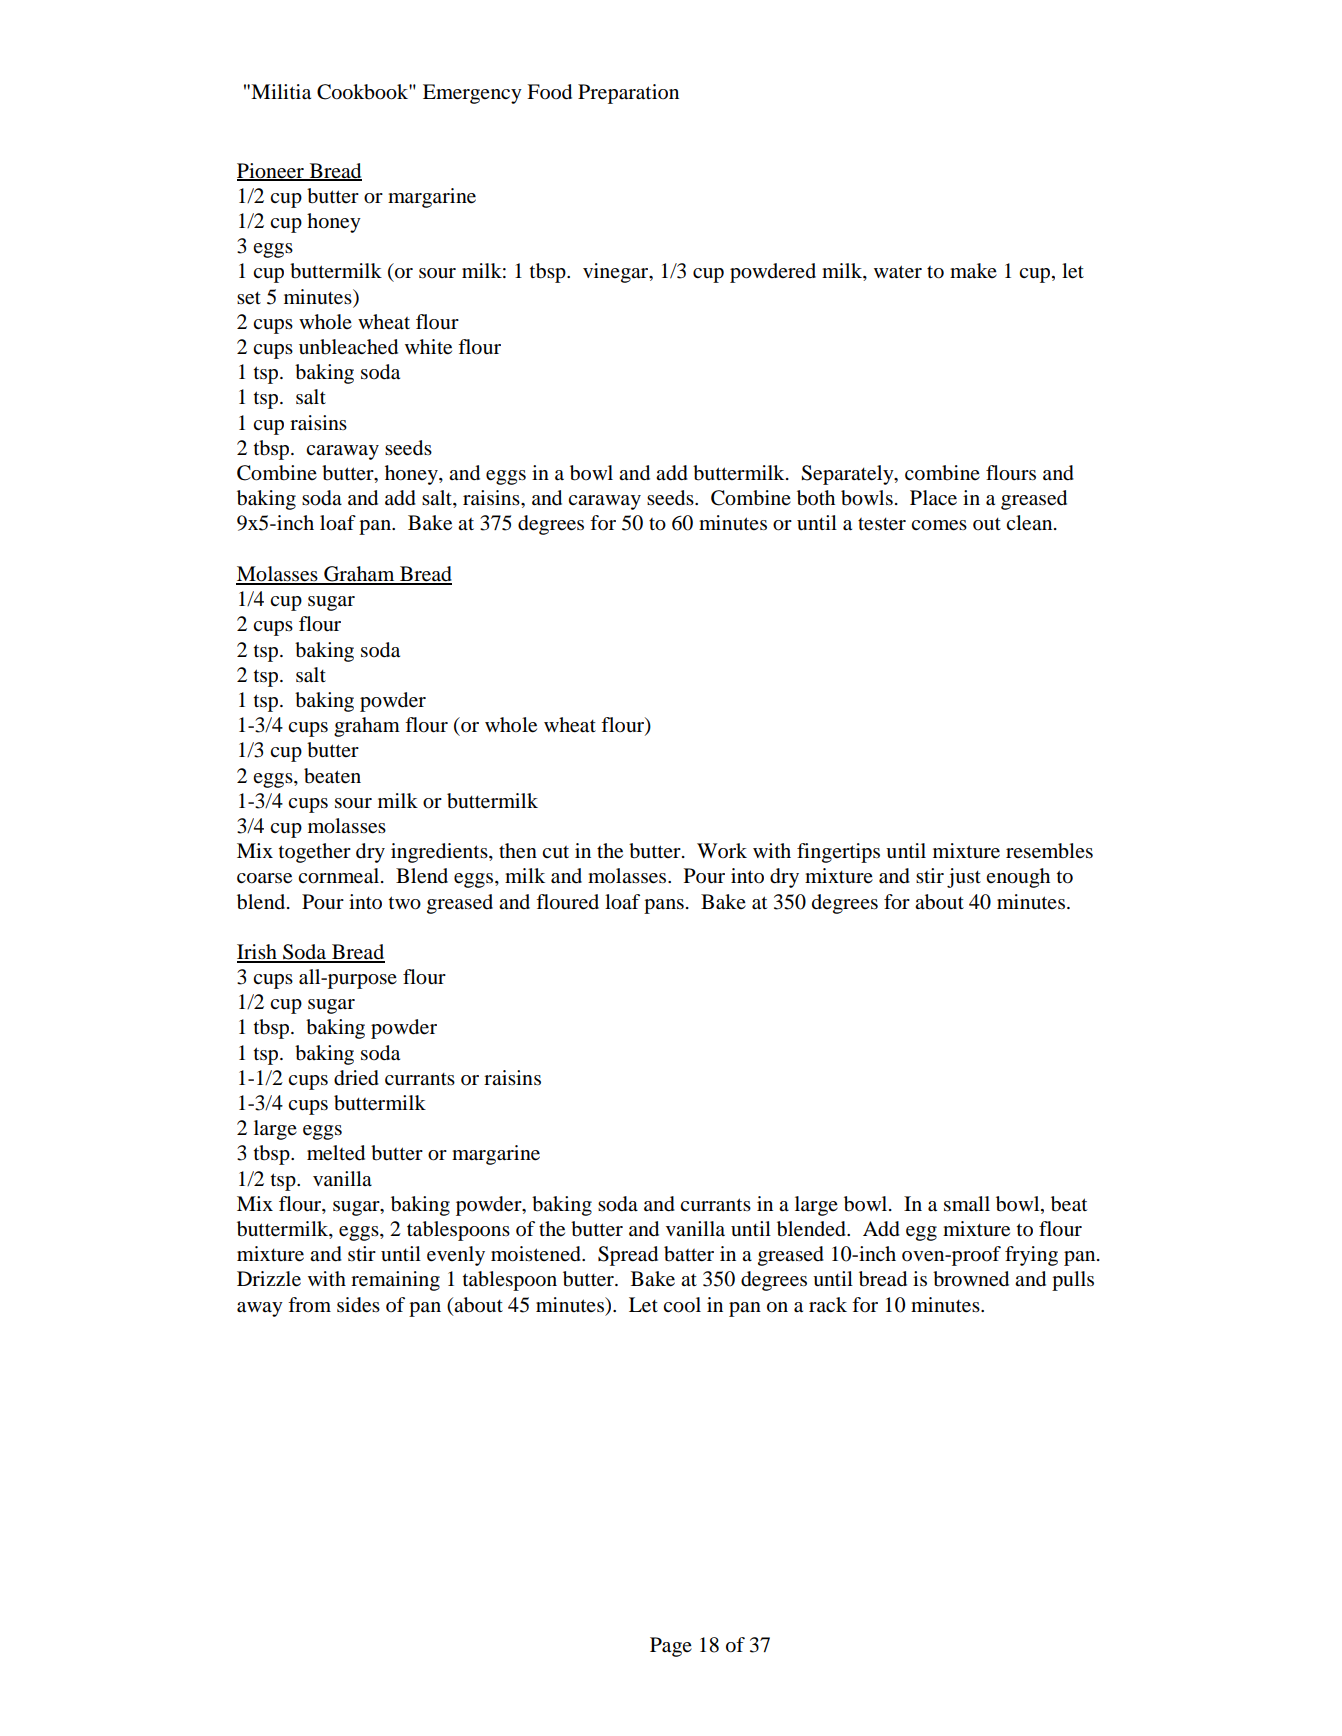  Describe the element at coordinates (689, 1254) in the screenshot. I see `batter` at that location.
